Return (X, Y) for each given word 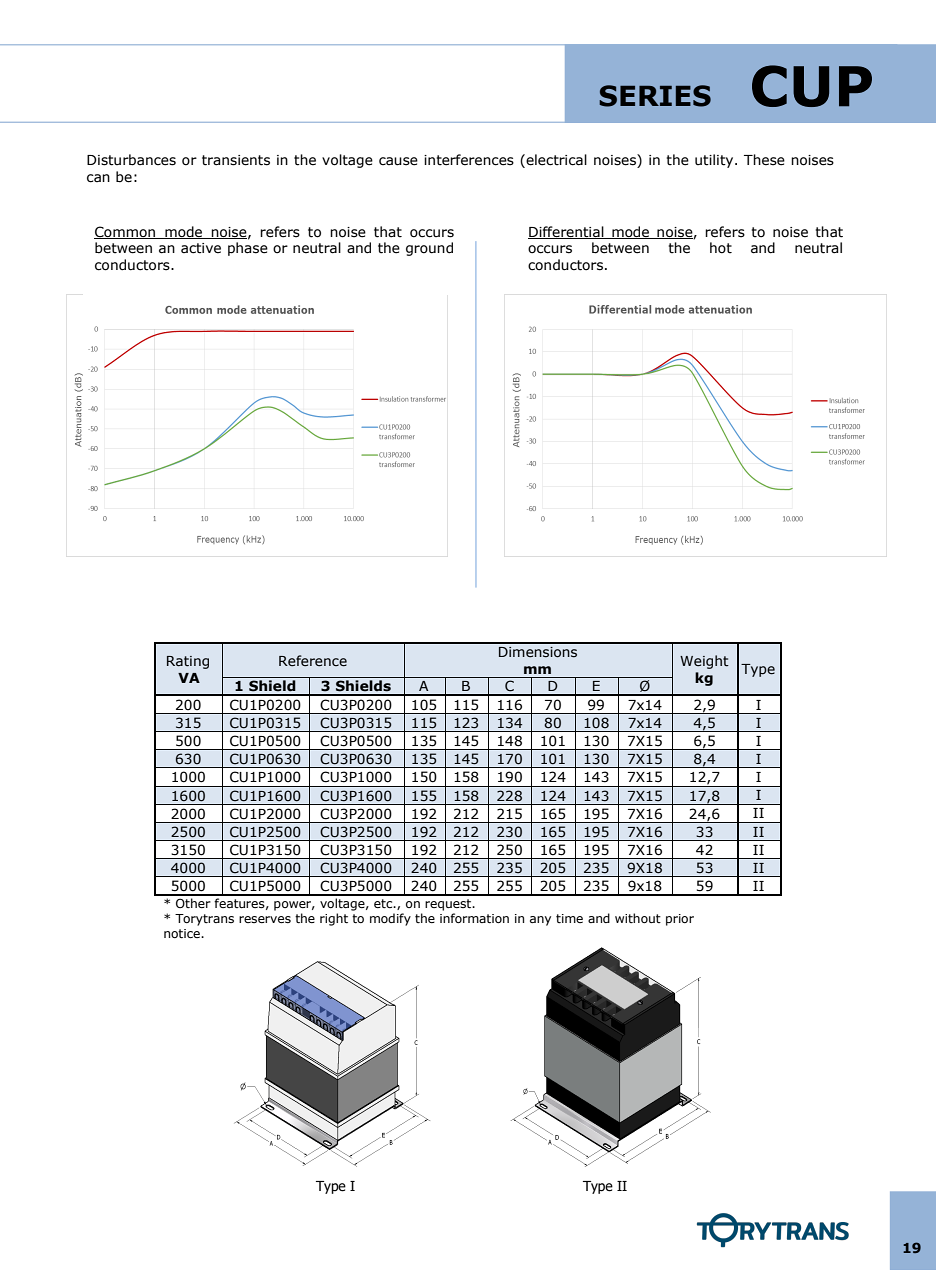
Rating (188, 662)
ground (429, 249)
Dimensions (538, 652)
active (201, 248)
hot (721, 248)
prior (680, 920)
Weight (704, 662)
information (474, 918)
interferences (469, 160)
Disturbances (131, 160)
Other (193, 903)
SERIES (655, 96)
